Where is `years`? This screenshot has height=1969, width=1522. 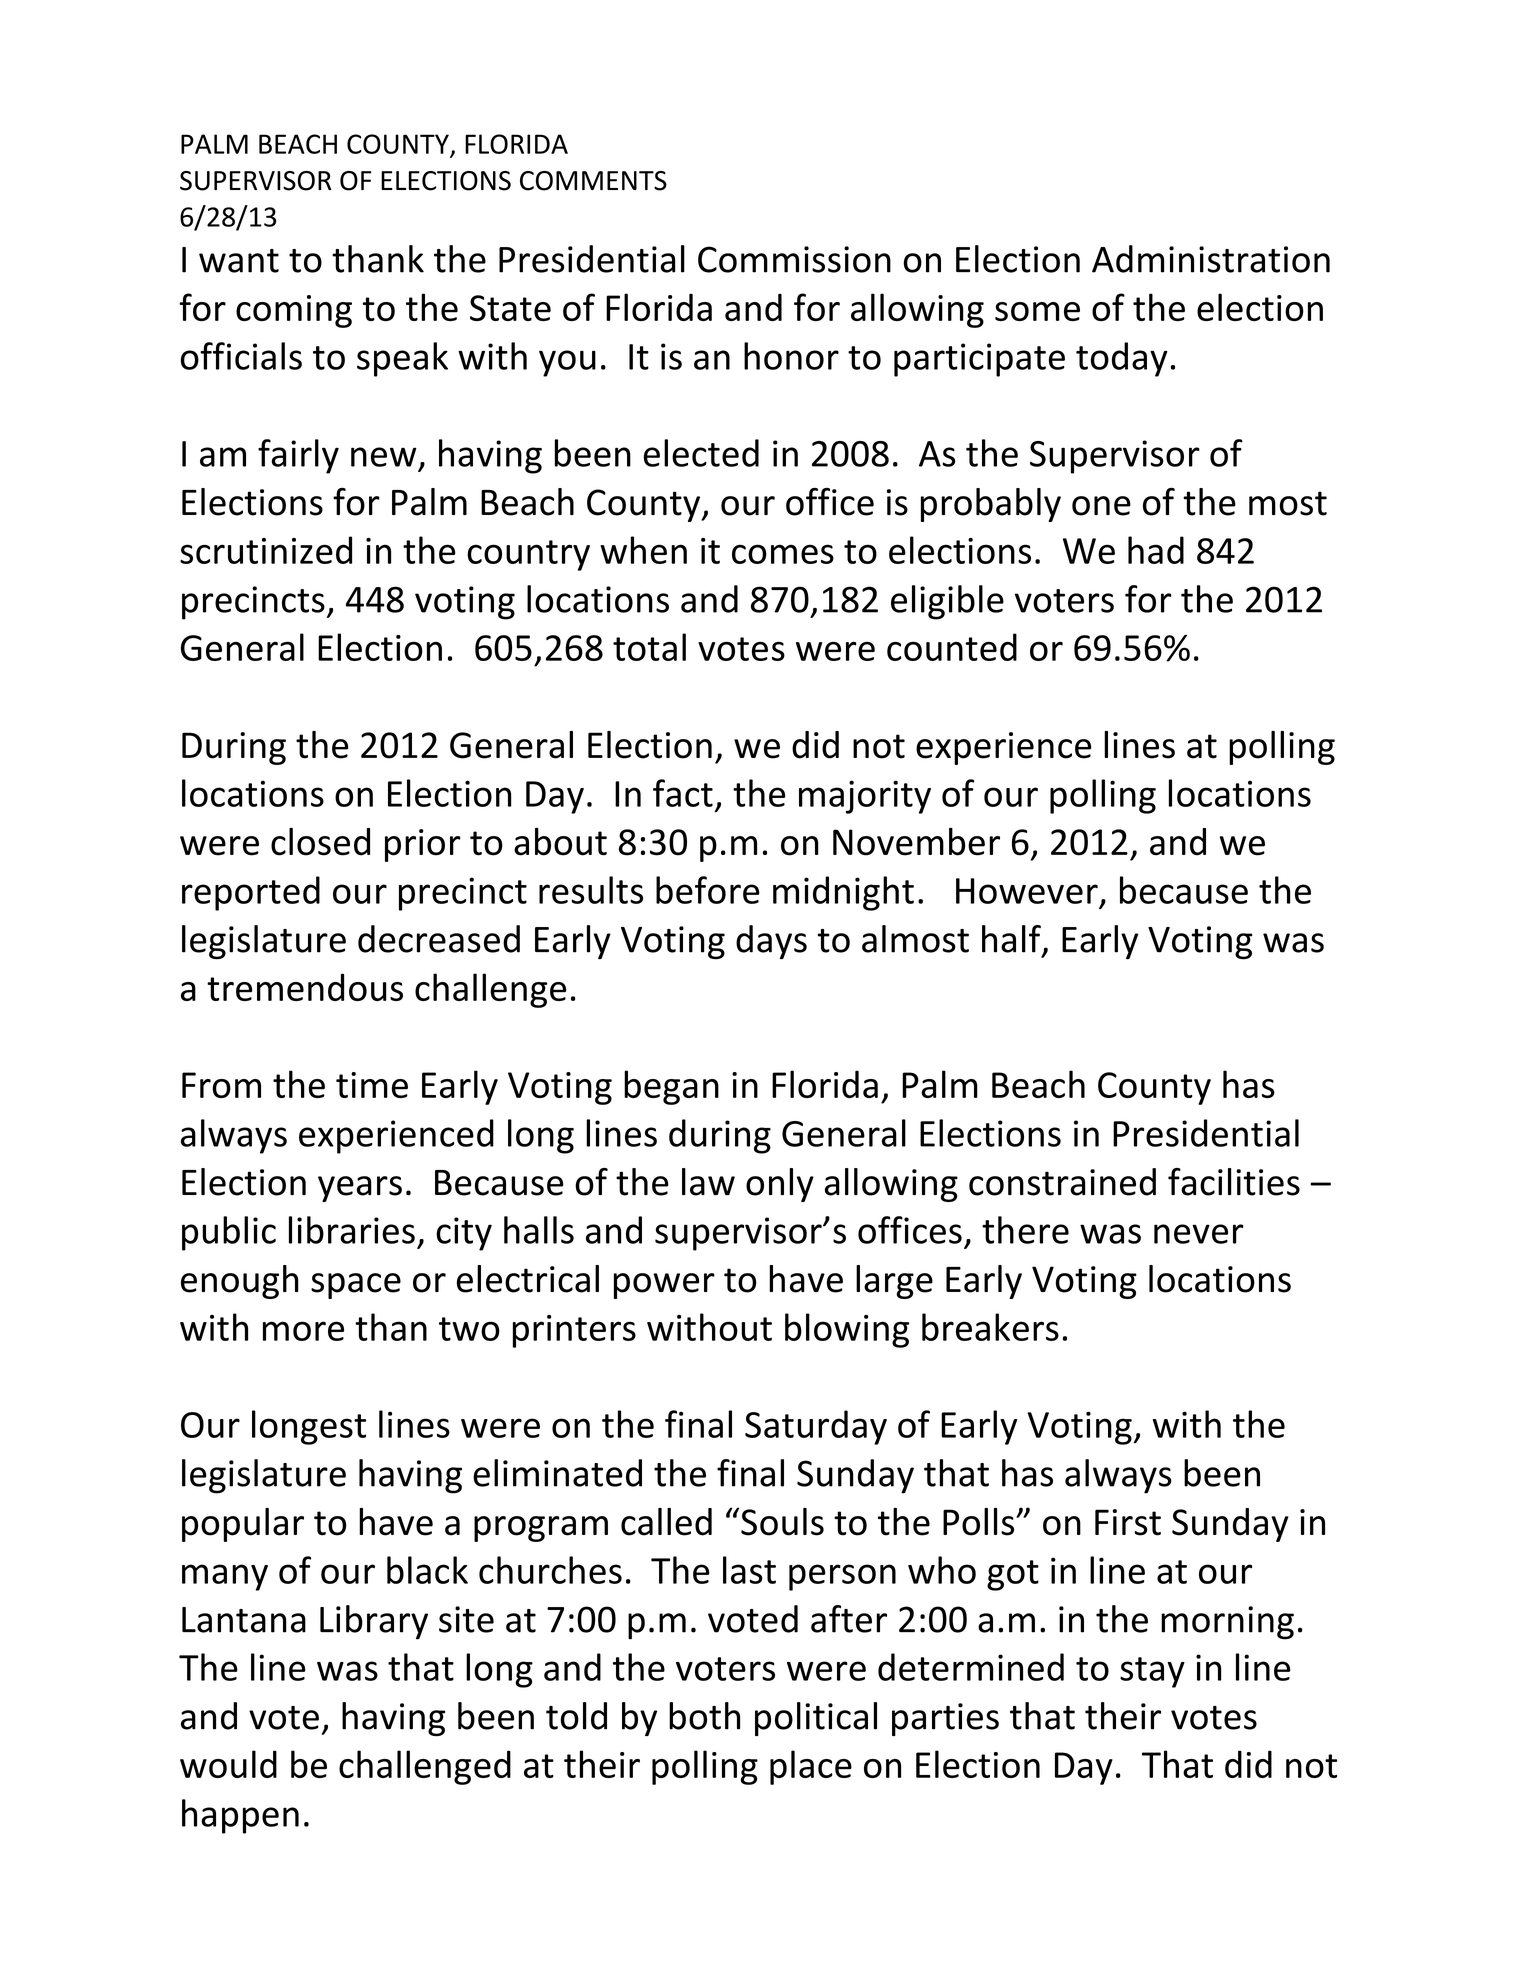
years is located at coordinates (360, 1189).
